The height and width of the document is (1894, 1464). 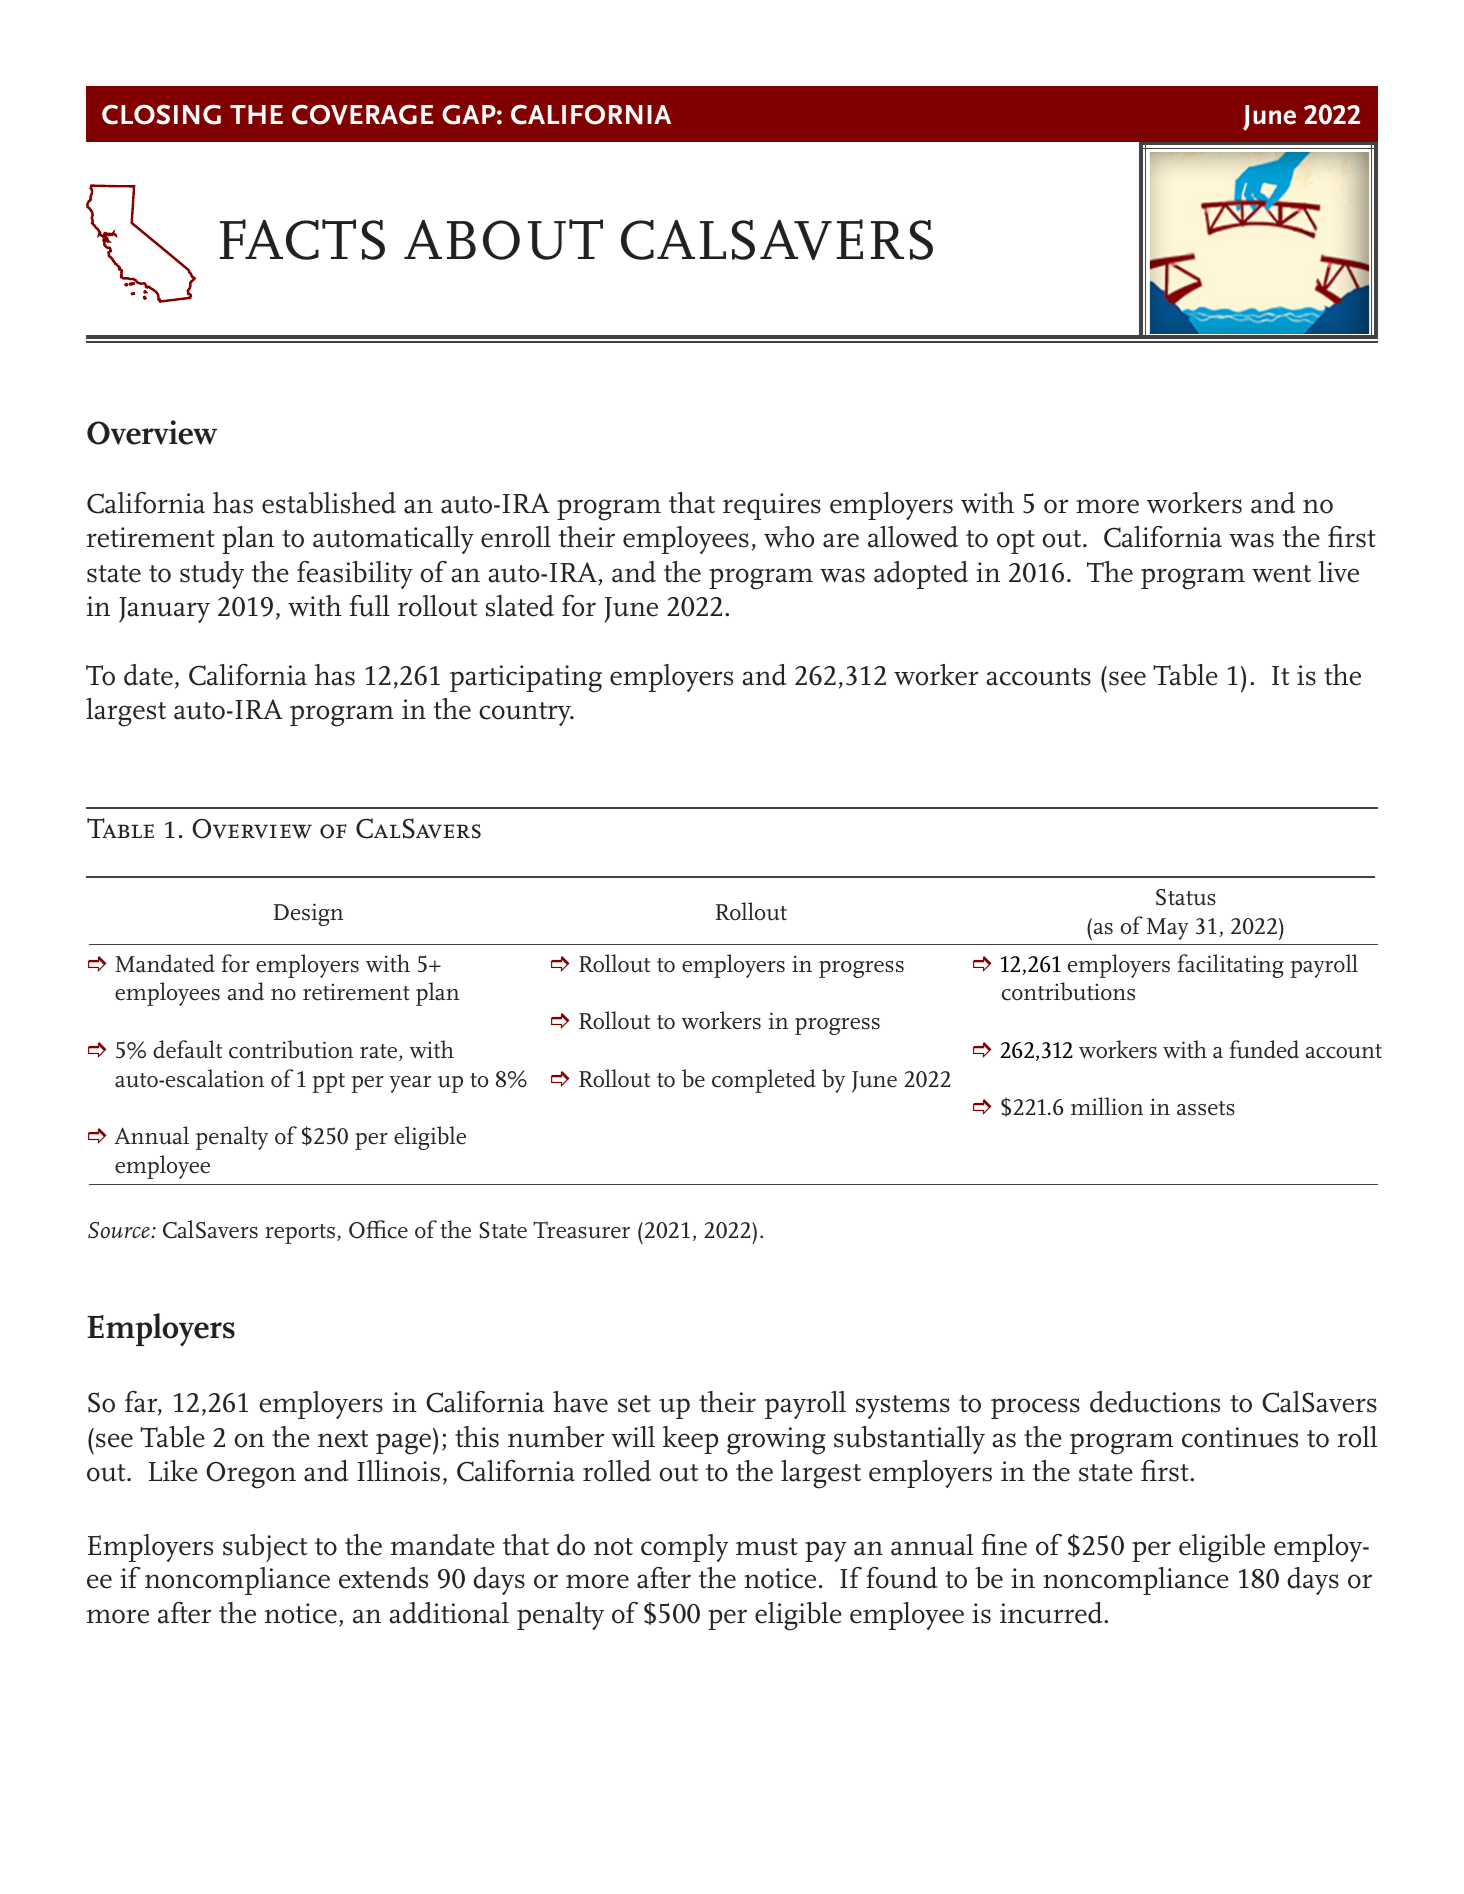 I want to click on allowed, so click(x=913, y=537).
